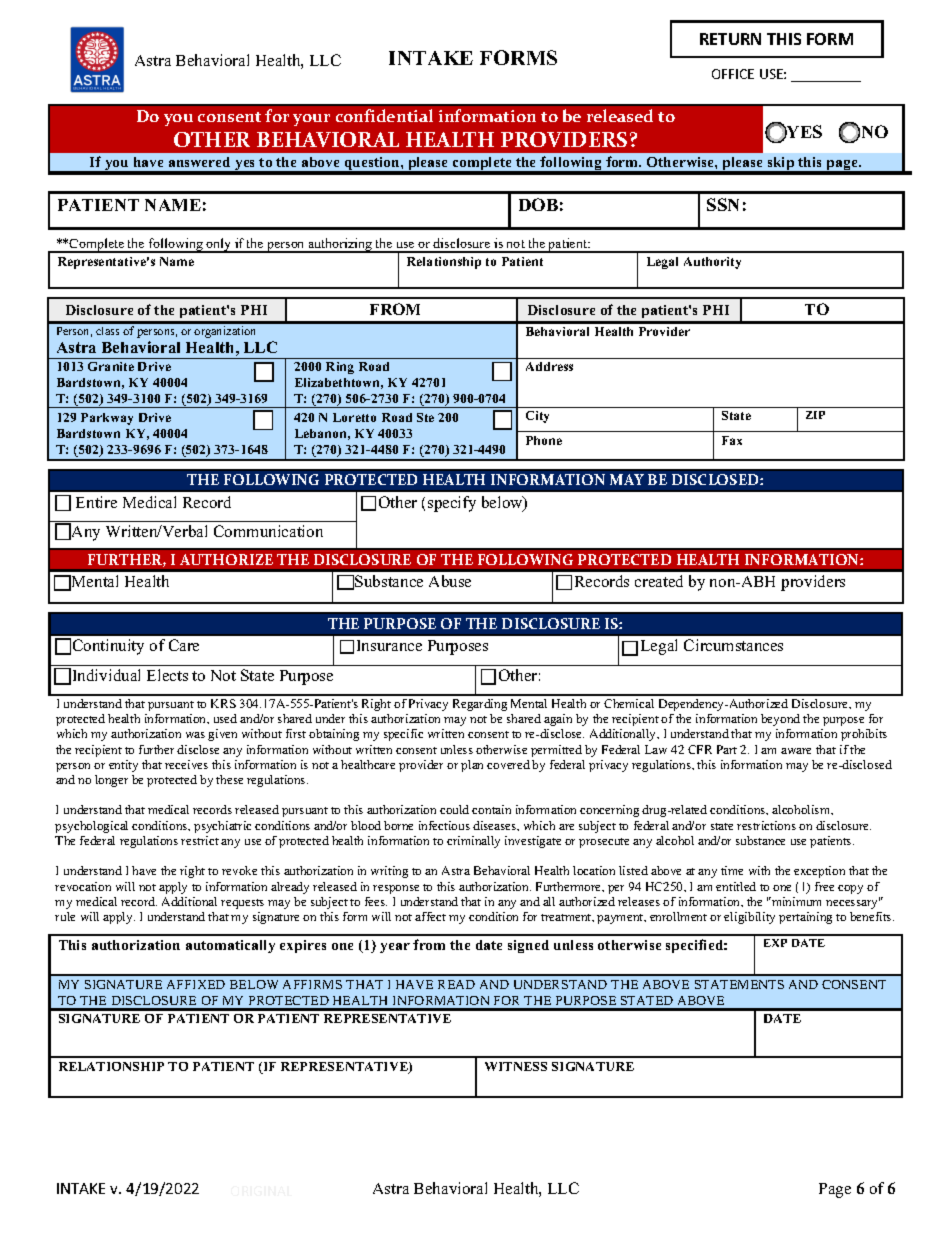  Describe the element at coordinates (195, 735) in the screenshot. I see `was` at that location.
